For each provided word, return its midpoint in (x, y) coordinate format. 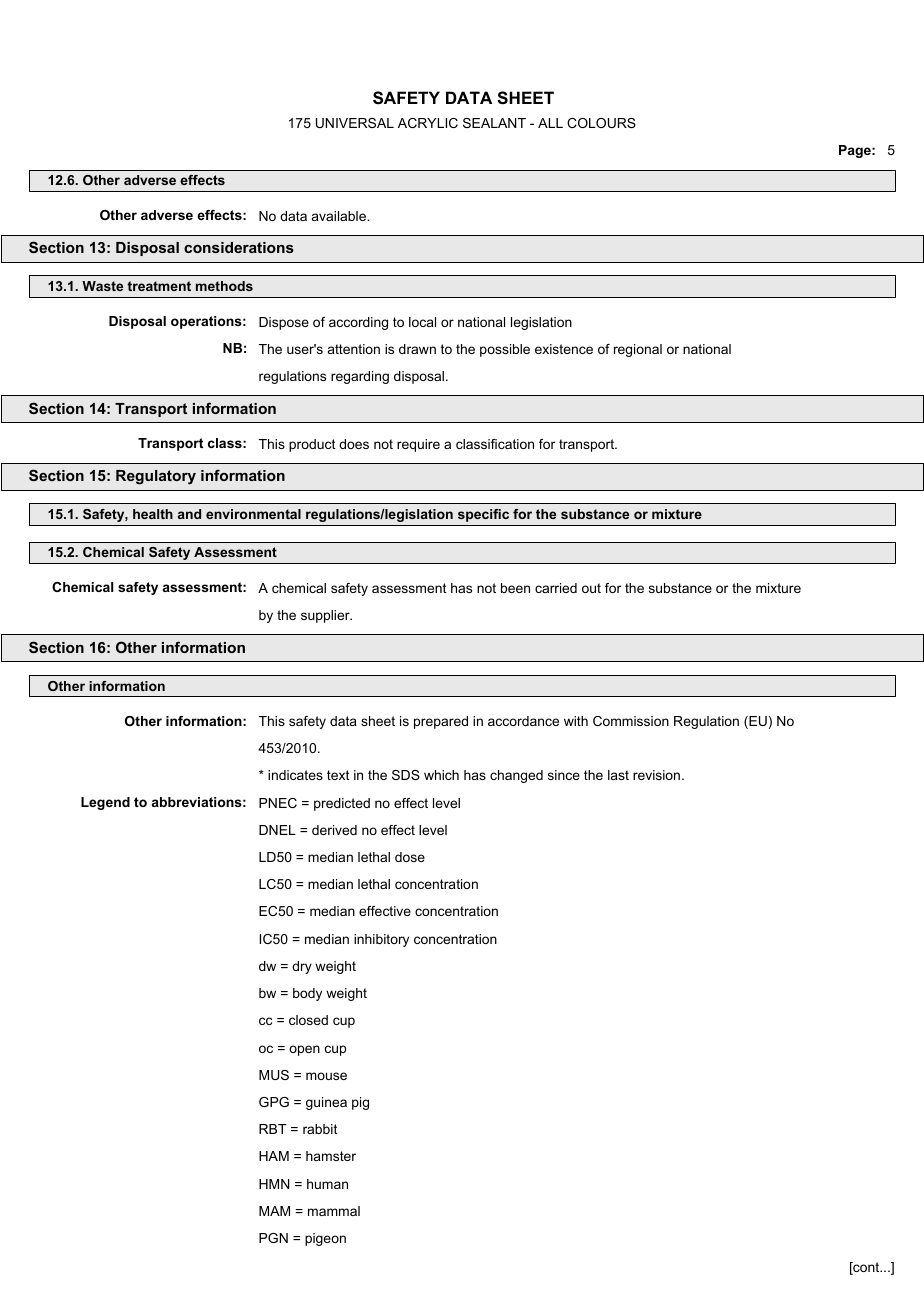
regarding (360, 377)
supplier (326, 616)
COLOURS (601, 123)
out (591, 588)
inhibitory (381, 940)
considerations (239, 247)
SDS (406, 775)
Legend (105, 803)
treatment (159, 286)
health (153, 514)
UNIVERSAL (355, 123)
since (564, 775)
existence (564, 349)
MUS (274, 1075)
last (618, 775)
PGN (273, 1238)
